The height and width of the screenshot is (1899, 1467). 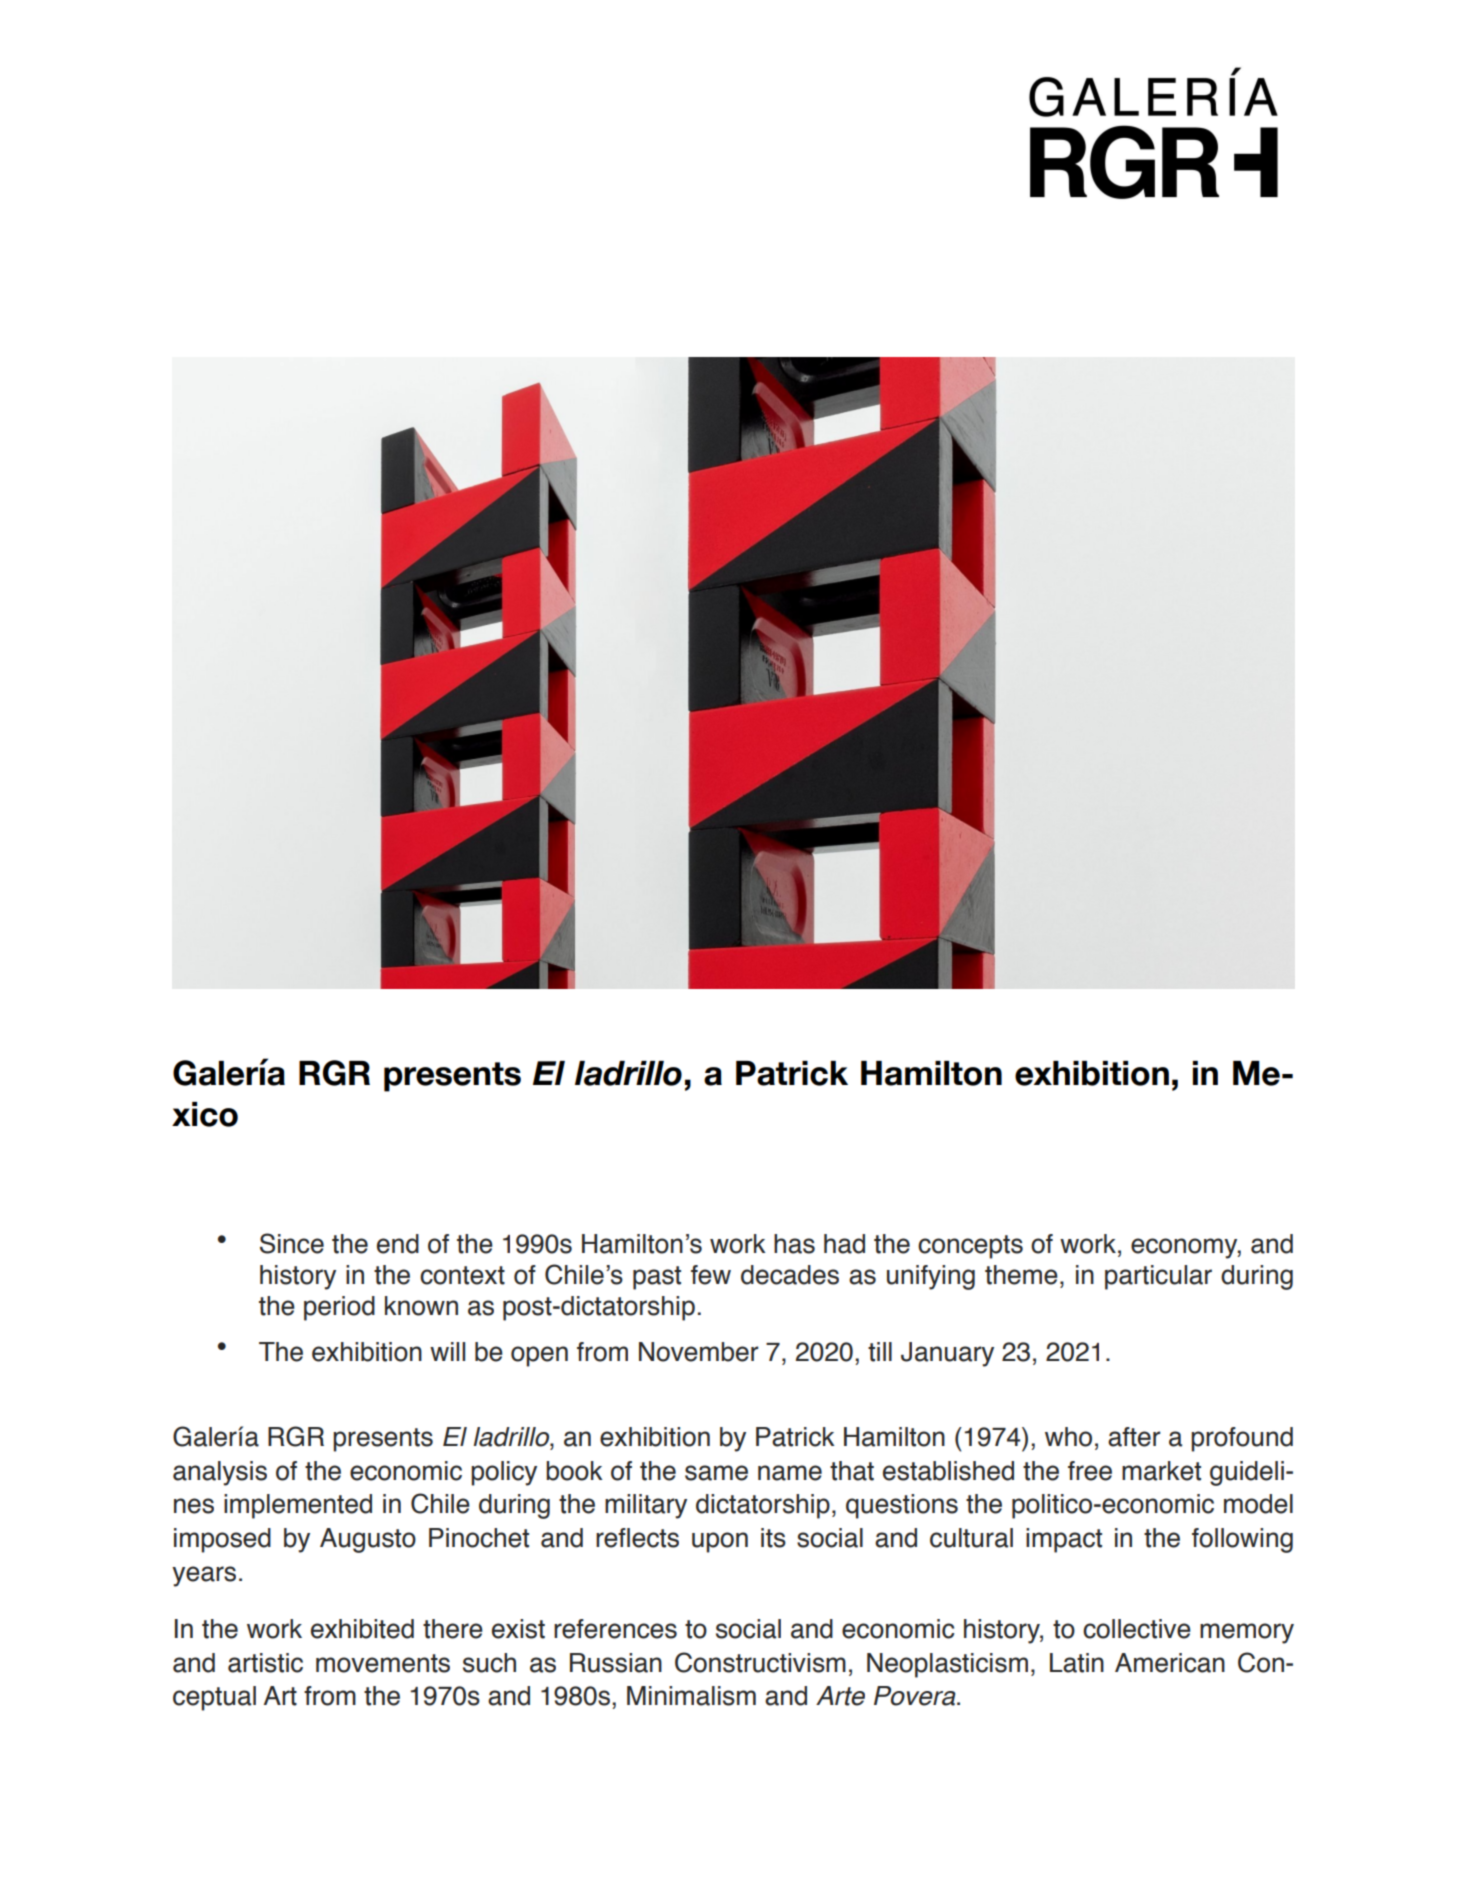 What do you see at coordinates (1137, 1629) in the screenshot?
I see `collective` at bounding box center [1137, 1629].
